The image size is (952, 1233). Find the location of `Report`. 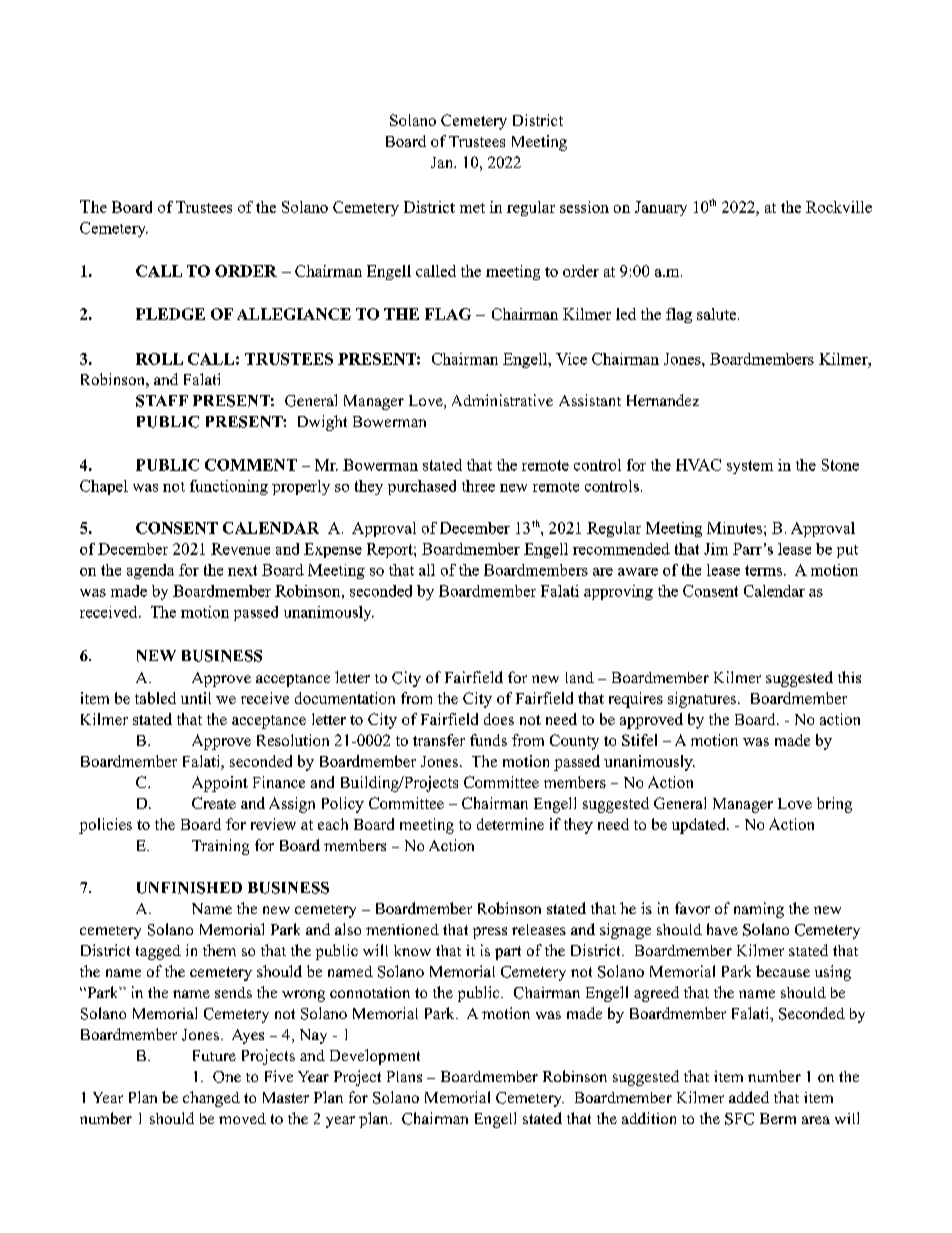

Report is located at coordinates (391, 550).
